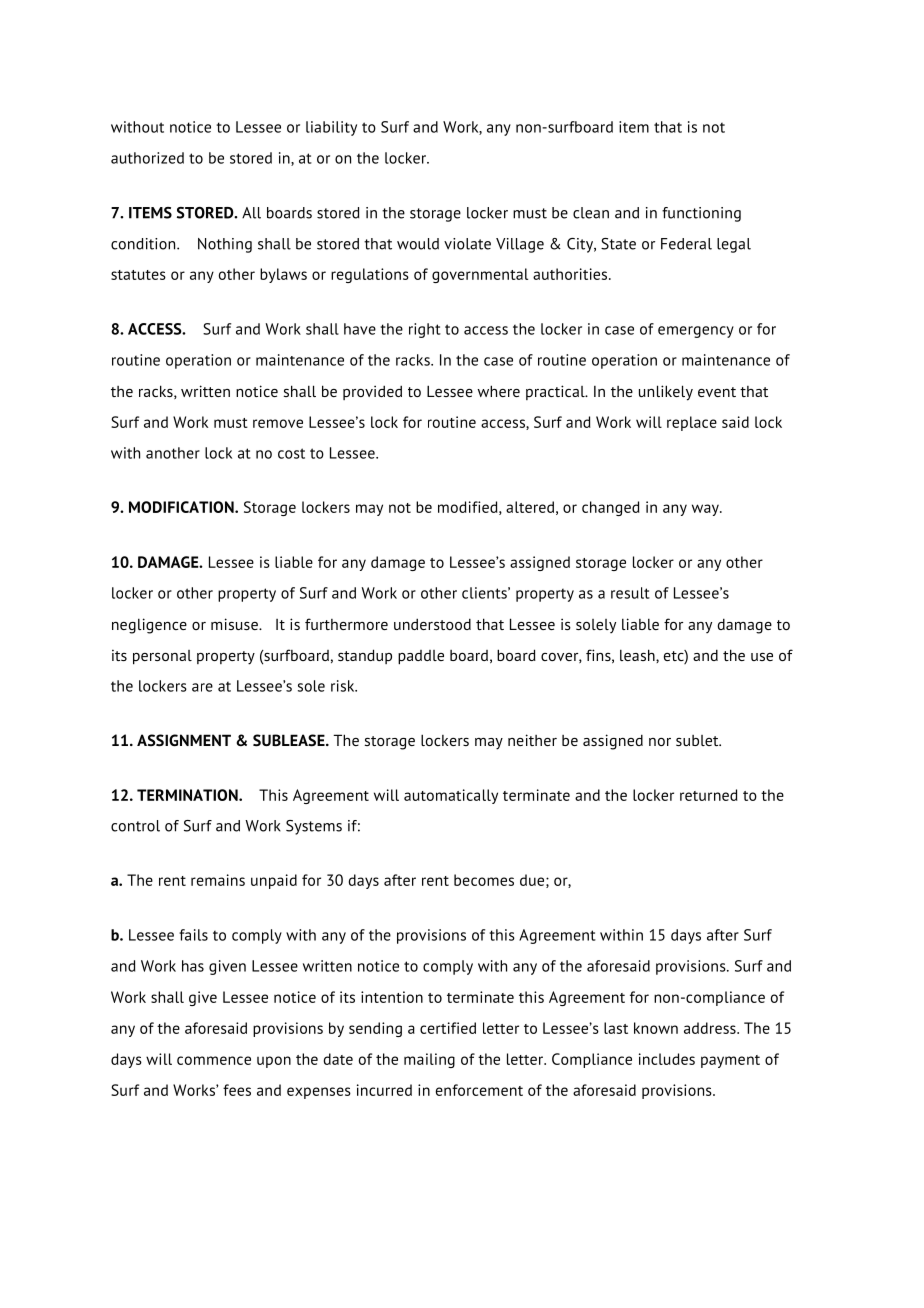  I want to click on replace, so click(692, 423).
